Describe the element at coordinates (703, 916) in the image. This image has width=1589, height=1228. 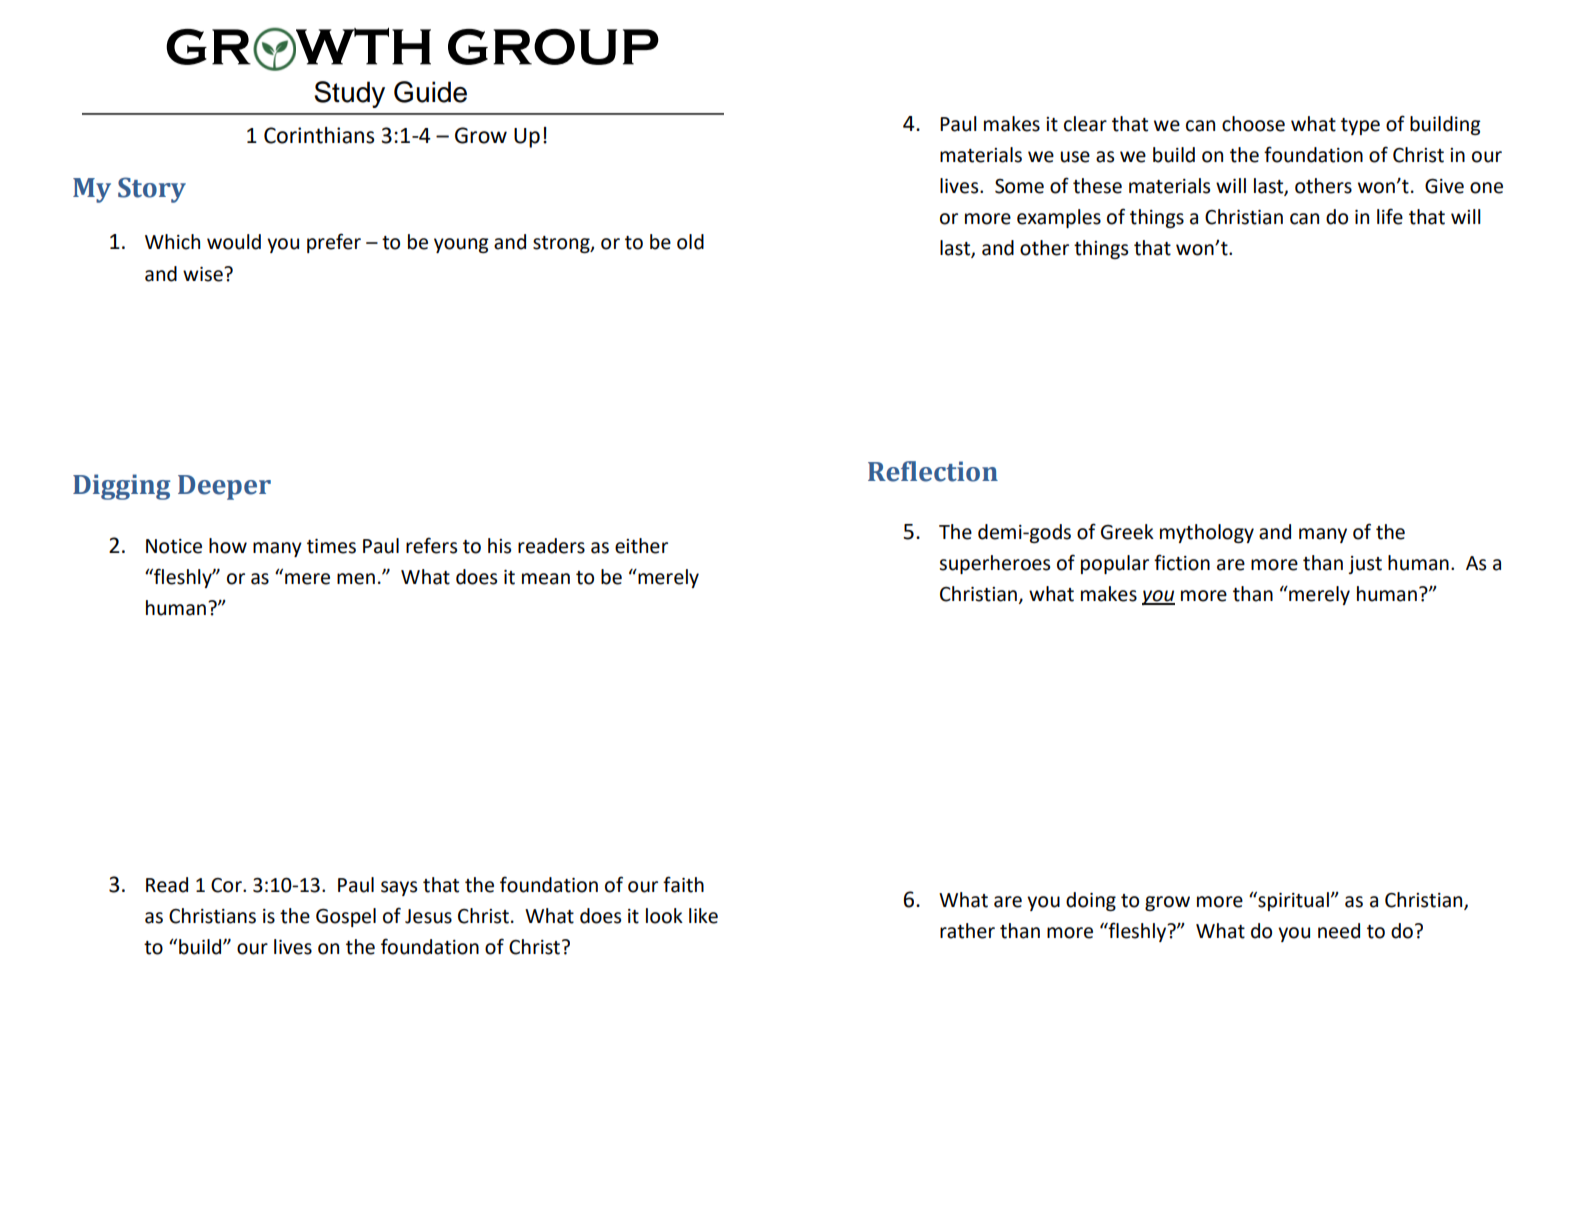
I see `like` at that location.
